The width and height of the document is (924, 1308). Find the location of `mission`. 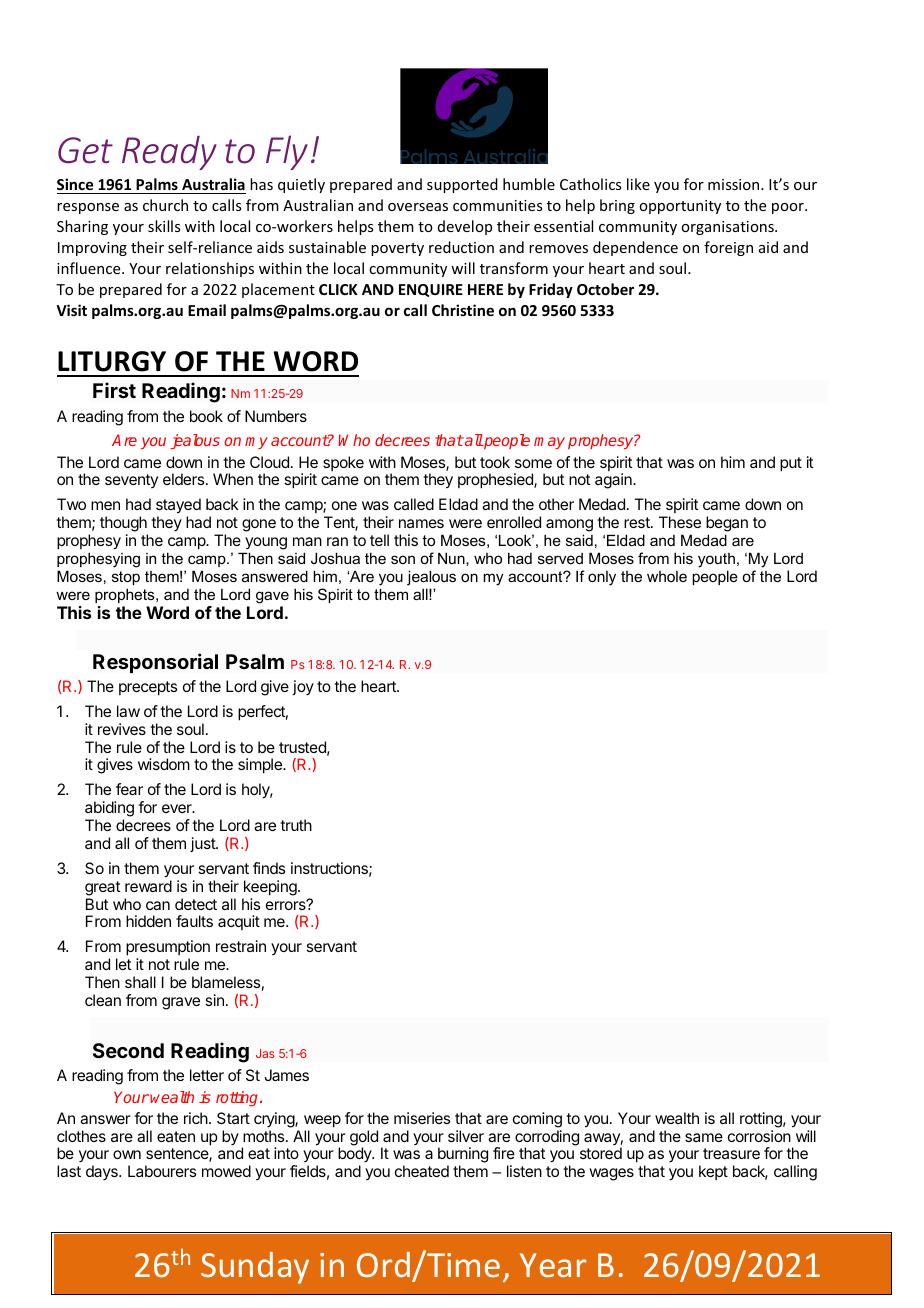

mission is located at coordinates (735, 184).
